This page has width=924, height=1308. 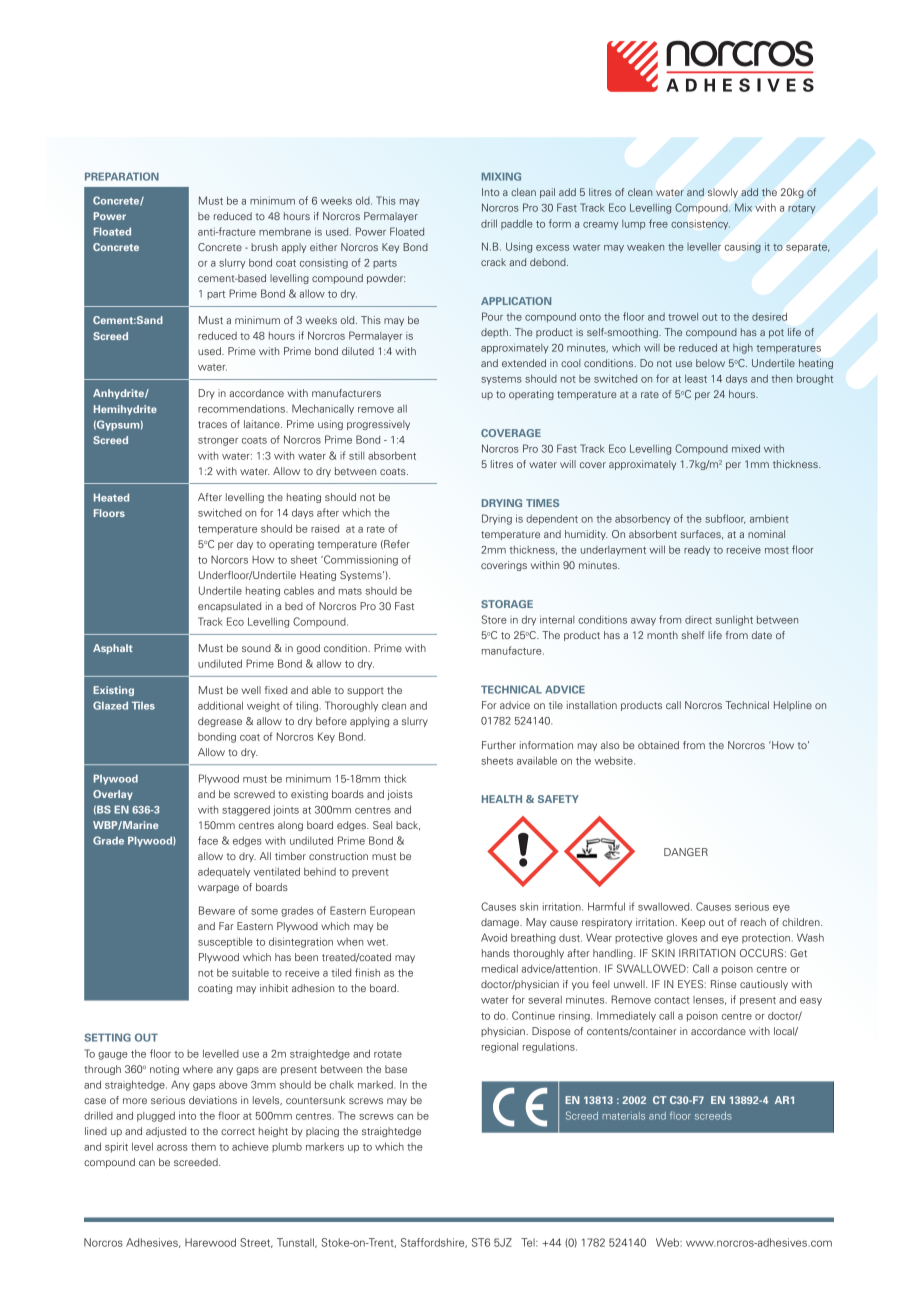 What do you see at coordinates (111, 497) in the page?
I see `Heated` at bounding box center [111, 497].
